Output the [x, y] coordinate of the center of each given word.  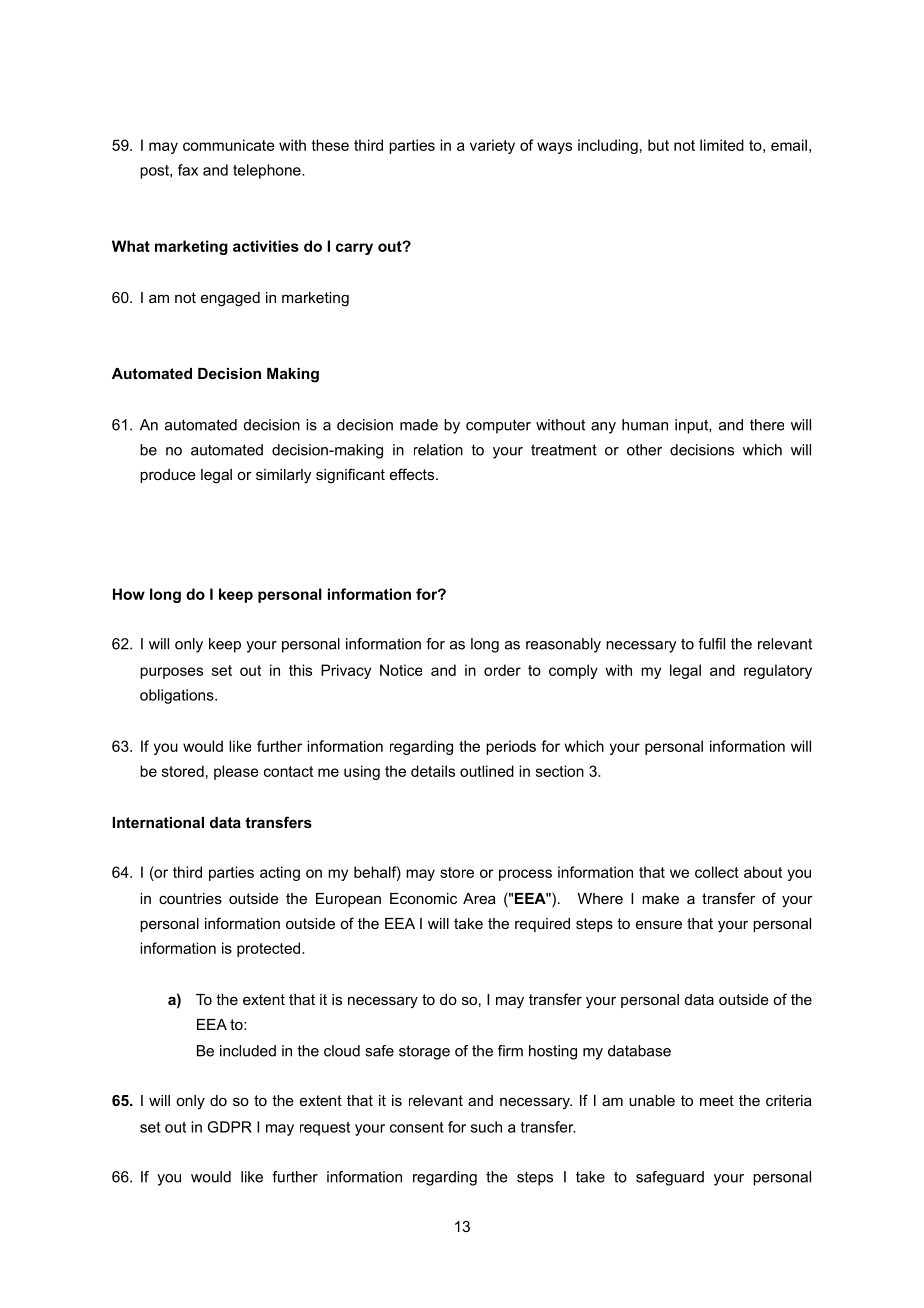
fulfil [711, 644]
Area [479, 898]
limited [722, 145]
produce [168, 476]
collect [717, 872]
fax [188, 170]
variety [492, 146]
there [767, 425]
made [419, 425]
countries [190, 898]
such [486, 1127]
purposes [171, 673]
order [502, 670]
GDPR [230, 1127]
